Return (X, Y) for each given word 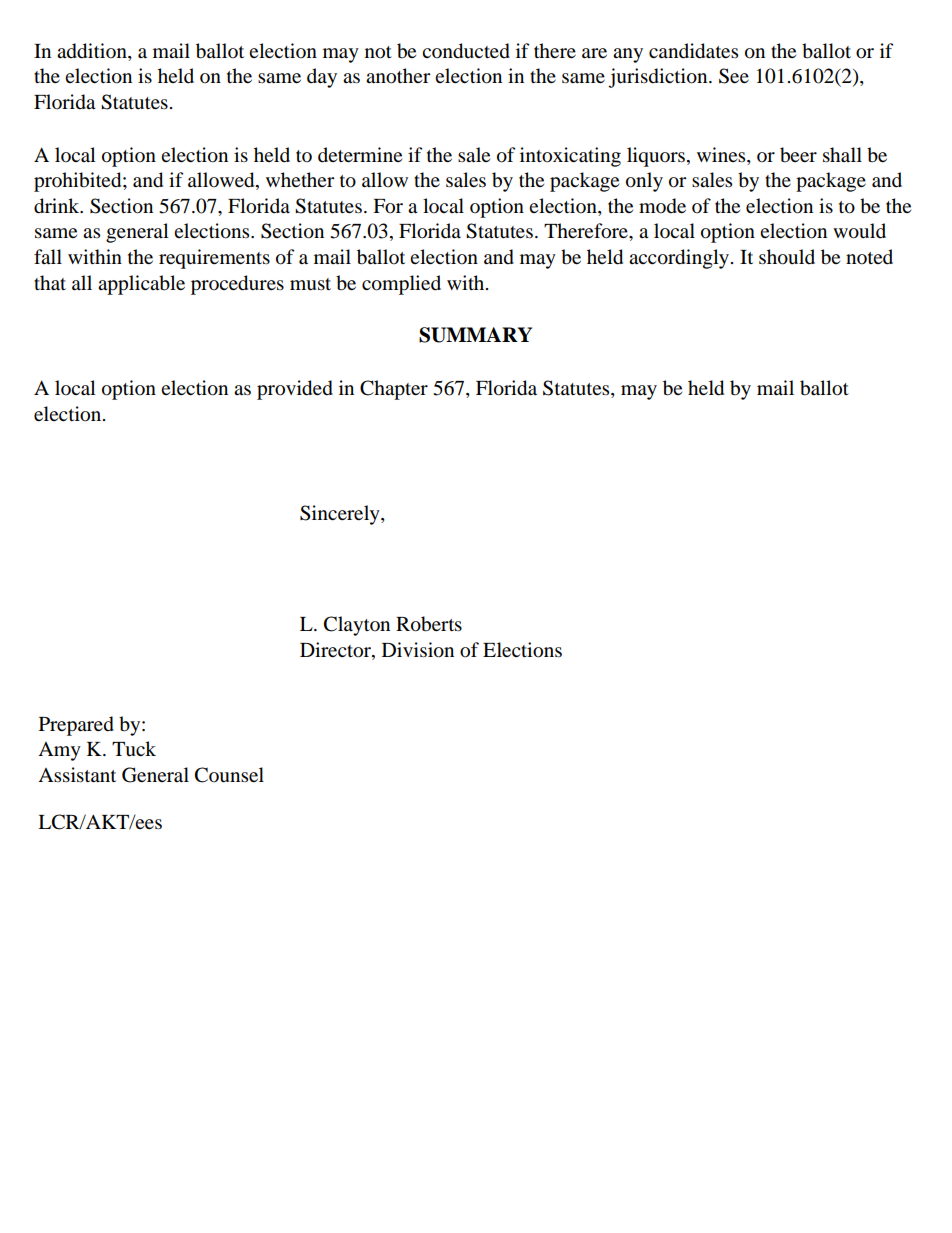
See (734, 76)
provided (295, 390)
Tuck (134, 749)
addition (93, 52)
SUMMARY (475, 335)
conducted (466, 51)
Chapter (394, 390)
